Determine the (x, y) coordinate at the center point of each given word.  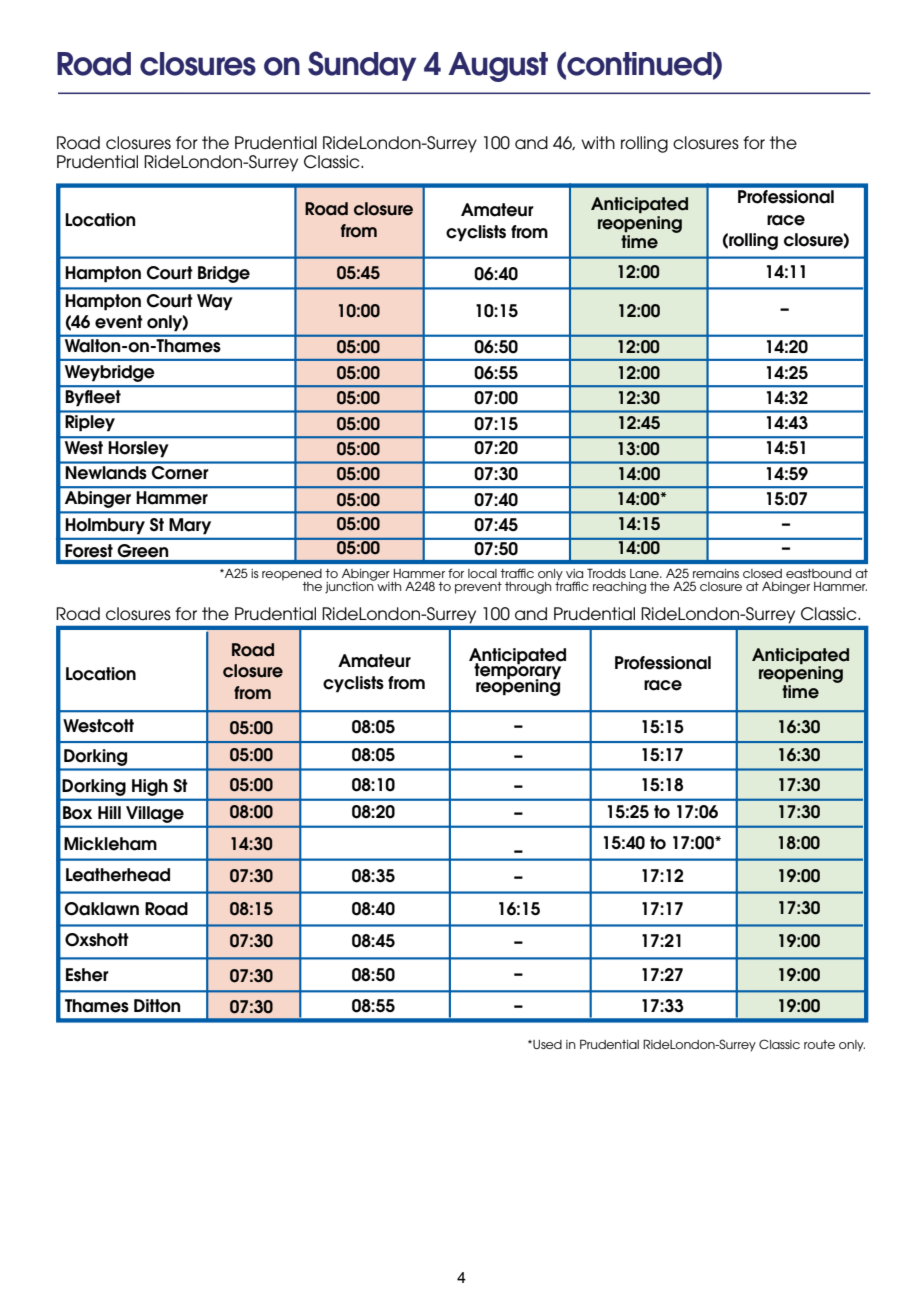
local (482, 573)
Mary (190, 526)
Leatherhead (118, 875)
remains (716, 573)
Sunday (362, 66)
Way (215, 302)
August (498, 67)
